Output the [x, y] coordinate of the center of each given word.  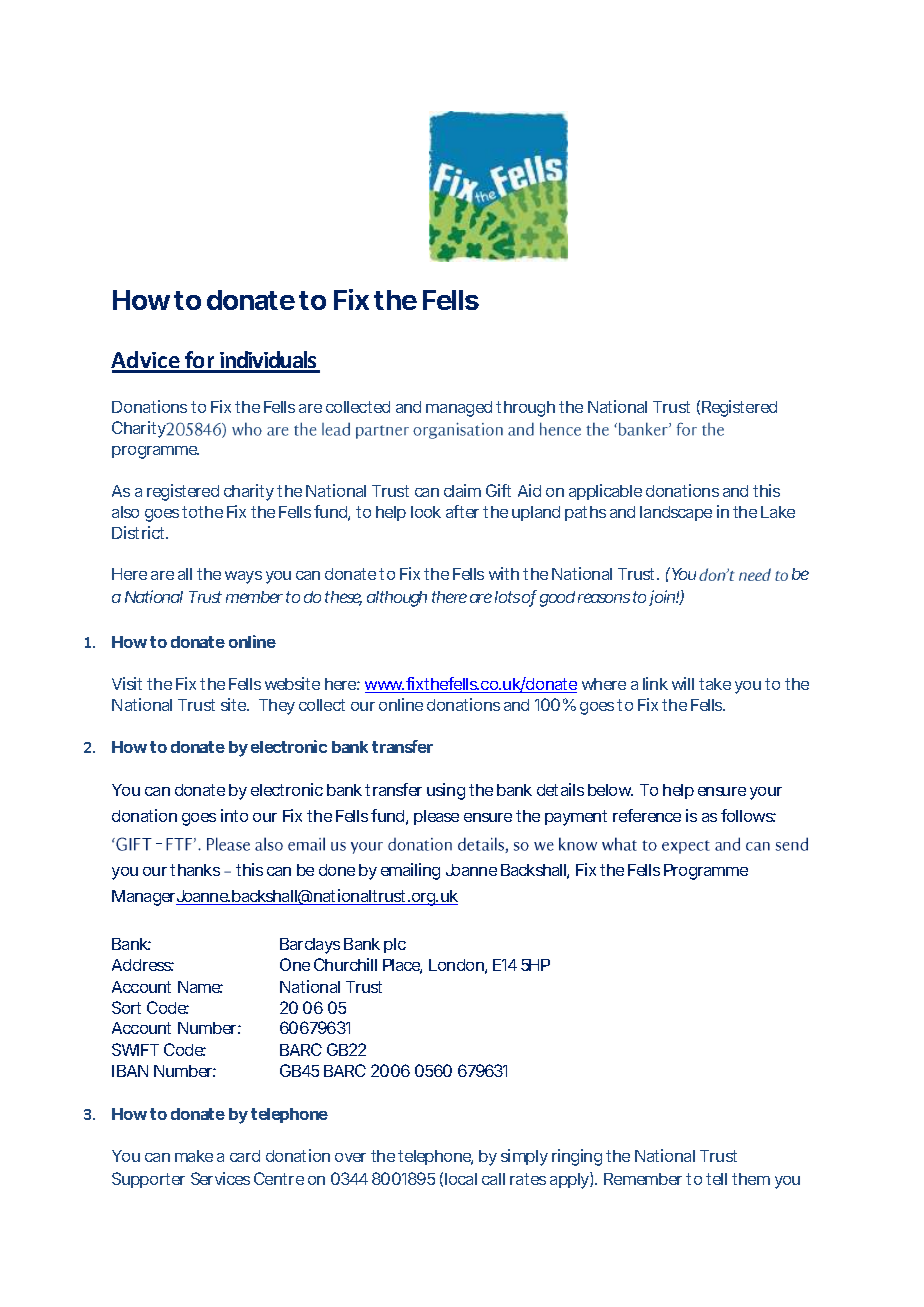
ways [243, 577]
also [125, 512]
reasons [604, 598]
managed [459, 409]
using [446, 791]
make [194, 1156]
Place [402, 966]
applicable [605, 492]
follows [748, 815]
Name [200, 987]
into [234, 815]
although [397, 599]
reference [647, 815]
